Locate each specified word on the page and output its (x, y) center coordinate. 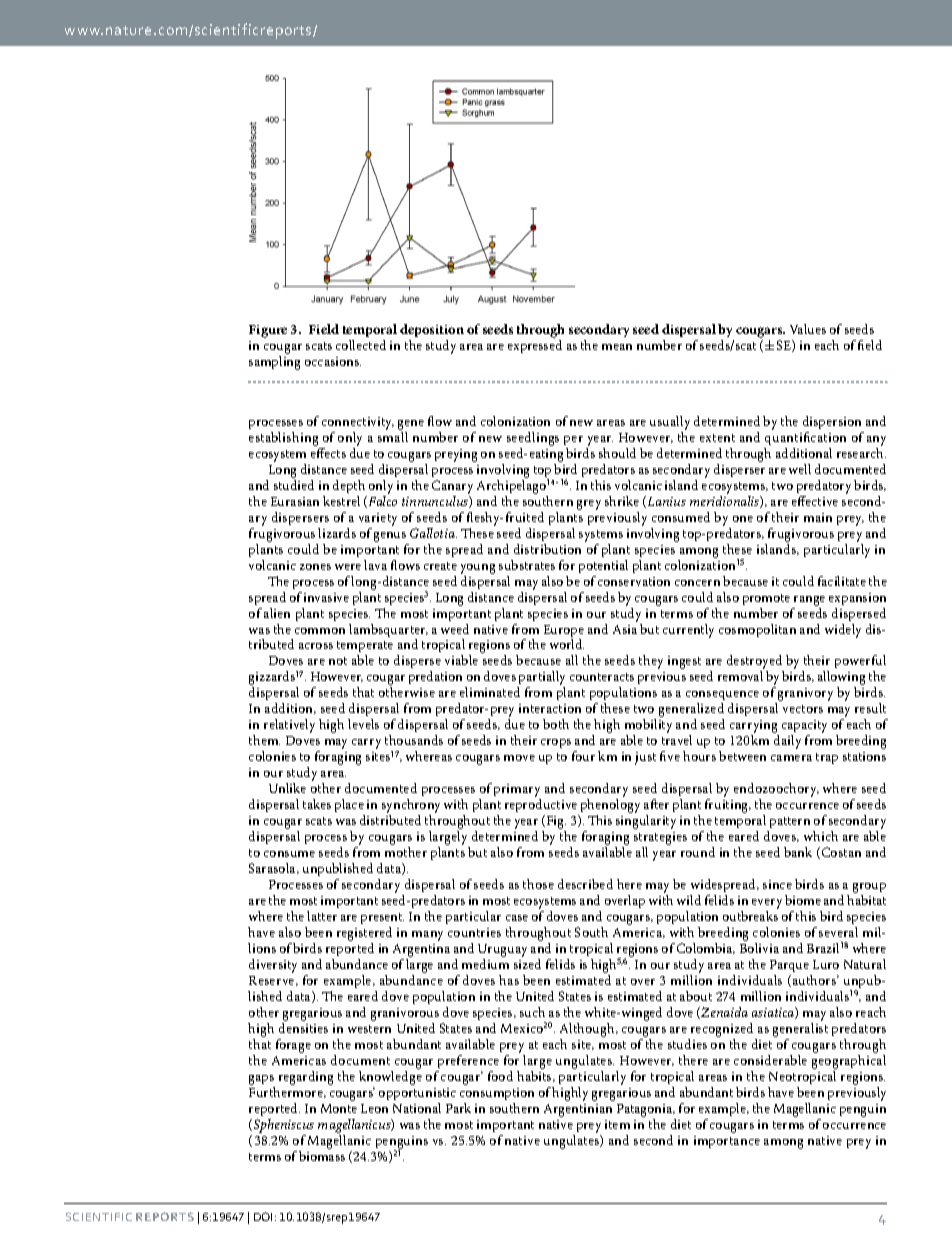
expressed (535, 345)
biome (803, 900)
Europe (564, 632)
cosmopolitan (757, 630)
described (585, 884)
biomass (322, 1156)
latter (322, 916)
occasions (333, 361)
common (320, 631)
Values (808, 329)
